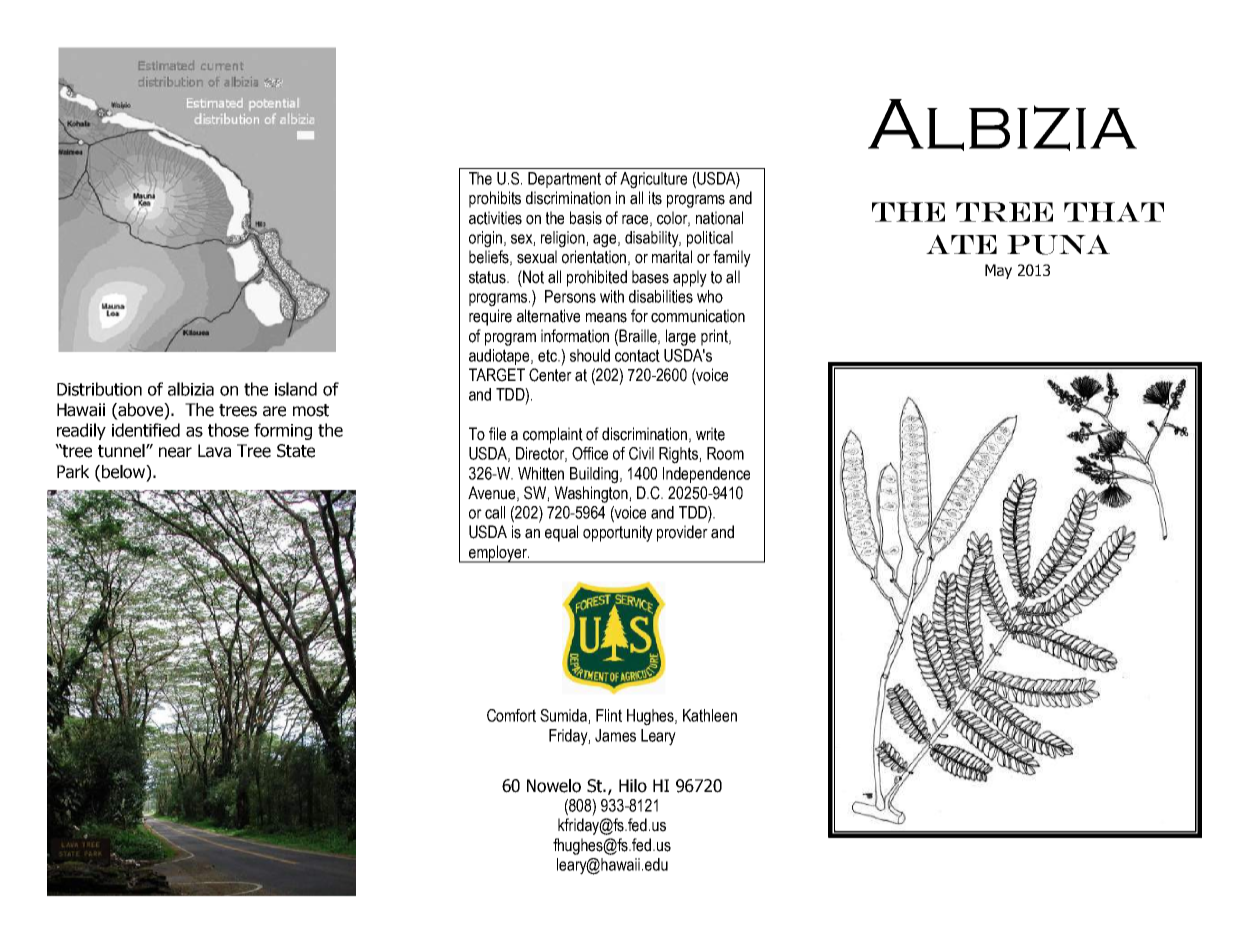  I want to click on activities, so click(495, 218).
